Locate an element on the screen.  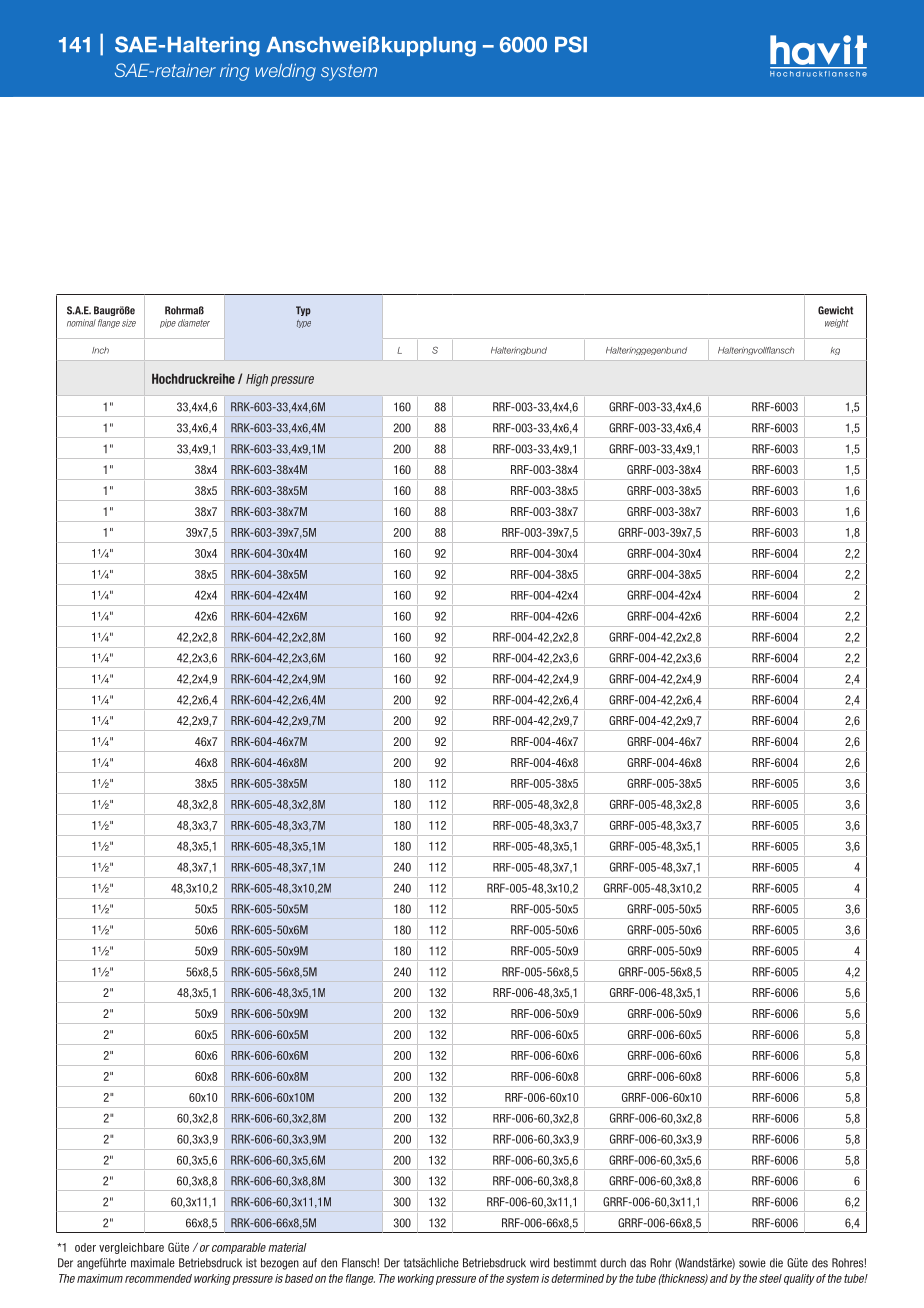
type is located at coordinates (304, 324).
